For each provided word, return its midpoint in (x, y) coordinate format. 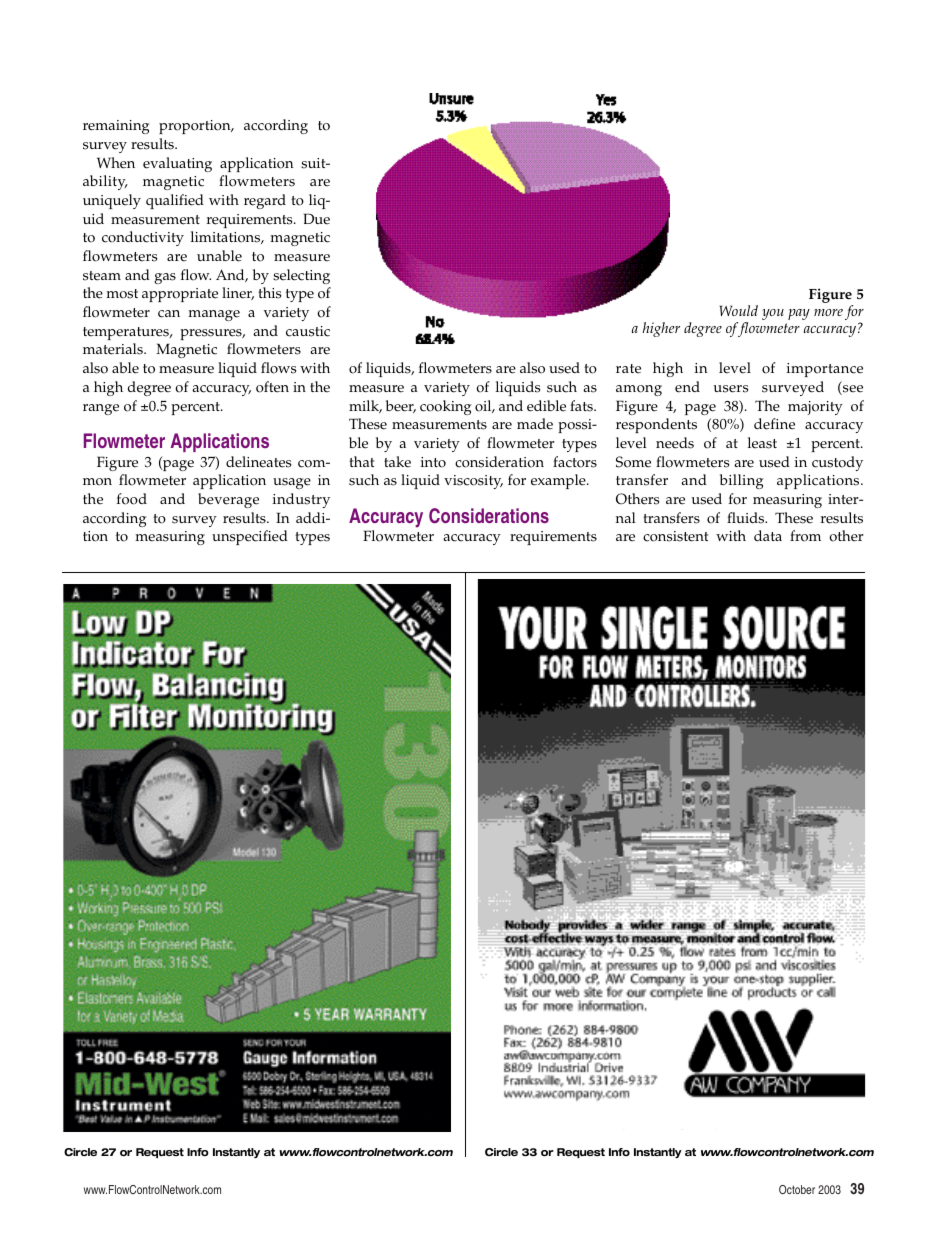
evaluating (177, 164)
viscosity (473, 482)
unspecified (250, 537)
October (797, 1189)
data (768, 535)
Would (739, 310)
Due (317, 219)
